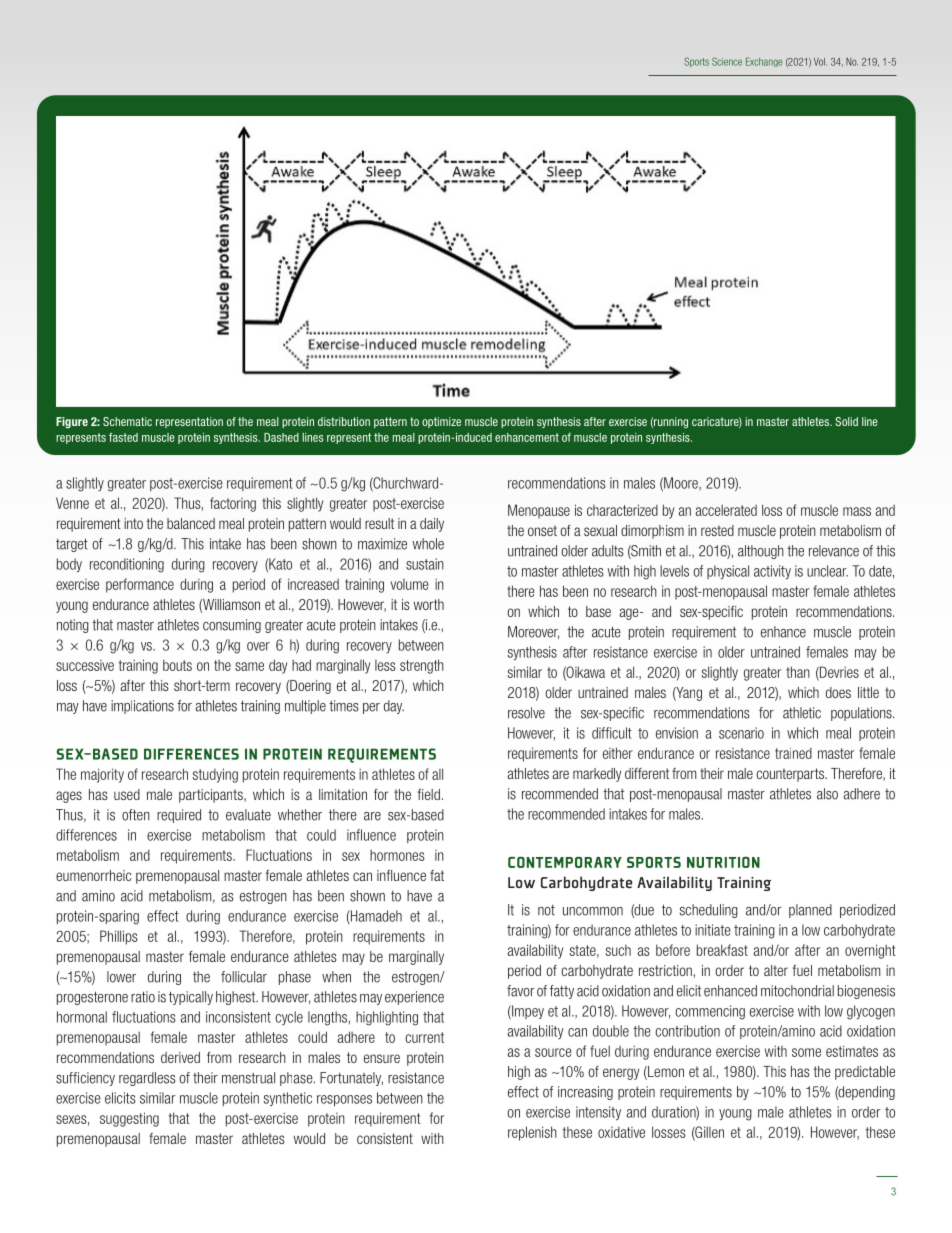  Describe the element at coordinates (441, 422) in the image. I see `optimize` at that location.
